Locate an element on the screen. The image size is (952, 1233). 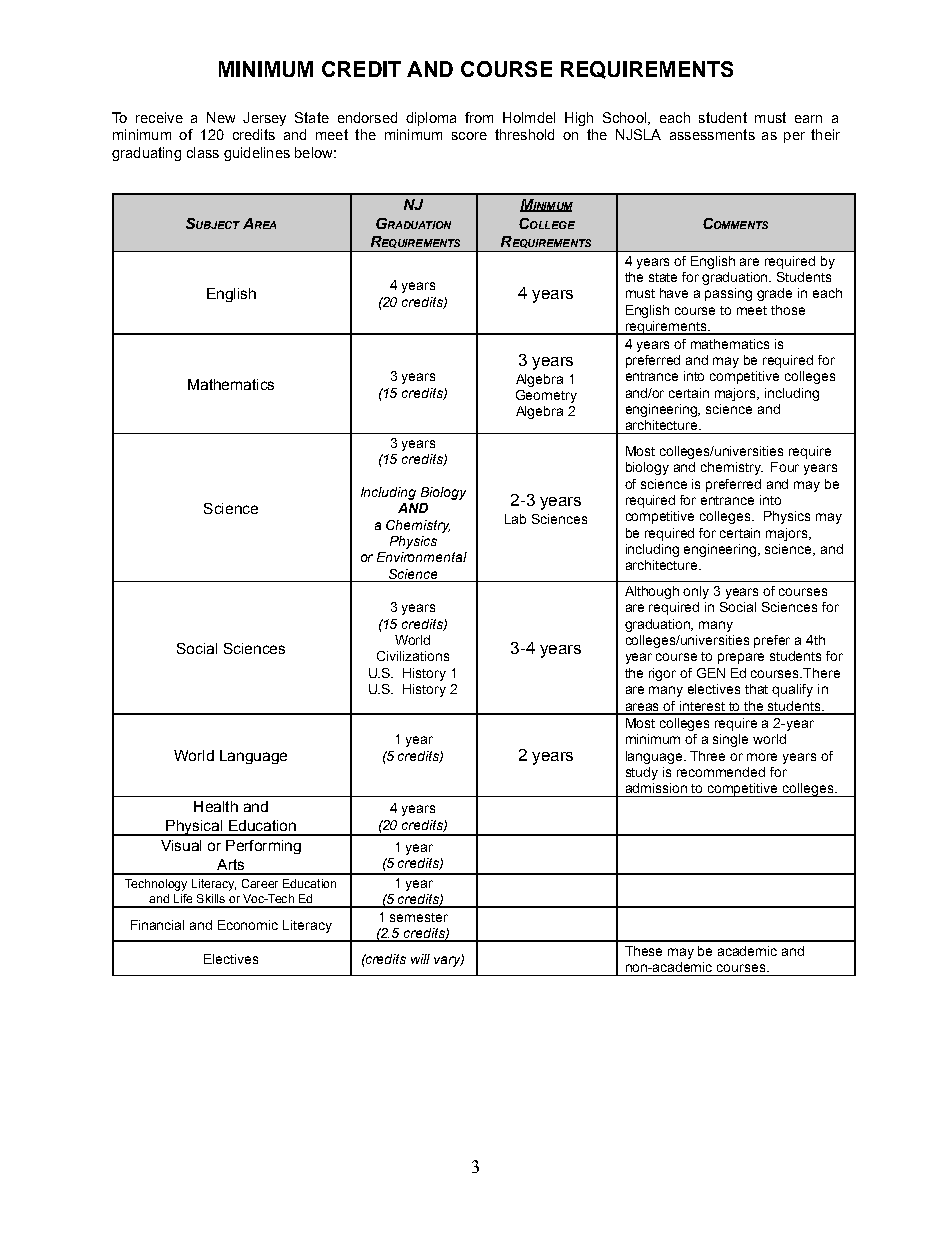
score is located at coordinates (469, 136).
